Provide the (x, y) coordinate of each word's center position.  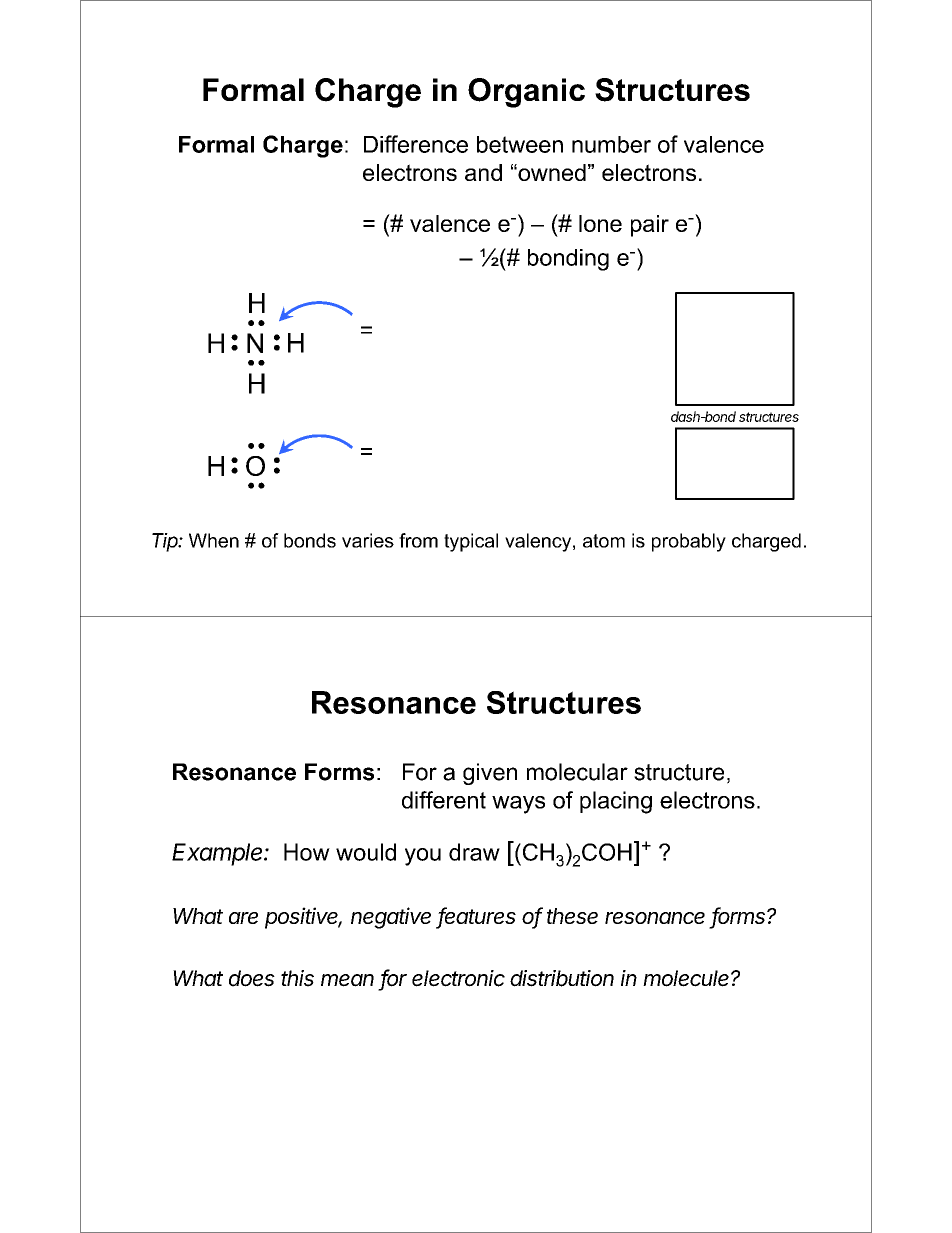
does (252, 978)
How (307, 852)
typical (471, 542)
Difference (416, 144)
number (611, 144)
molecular (577, 772)
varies (368, 540)
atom (604, 541)
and (483, 172)
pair (650, 226)
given (490, 774)
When (214, 540)
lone (600, 223)
